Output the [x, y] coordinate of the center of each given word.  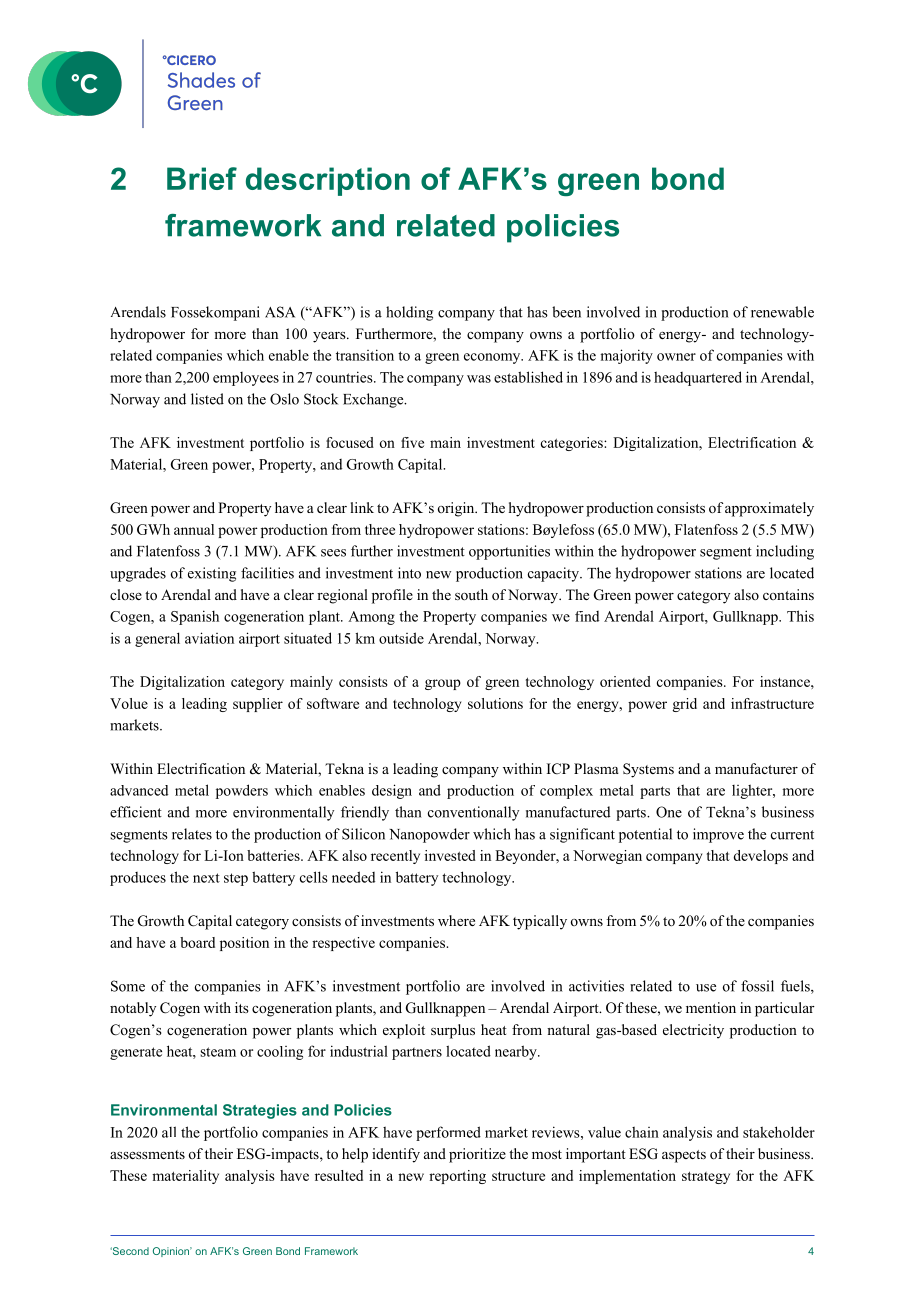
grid [684, 705]
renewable [782, 312]
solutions [495, 703]
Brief [202, 178]
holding [409, 313]
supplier [258, 705]
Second [129, 1251]
